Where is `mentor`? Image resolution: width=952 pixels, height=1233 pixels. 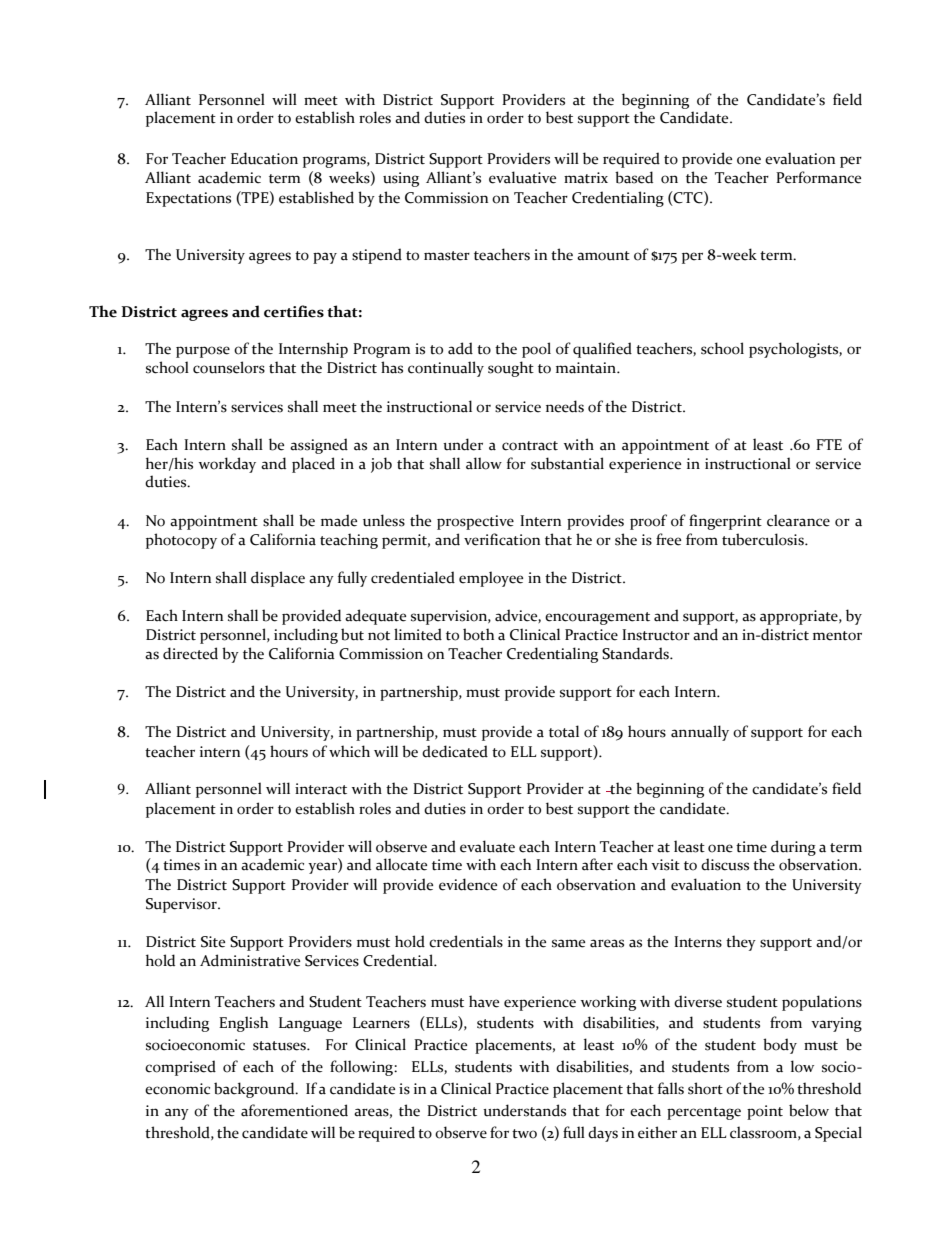
mentor is located at coordinates (837, 636).
